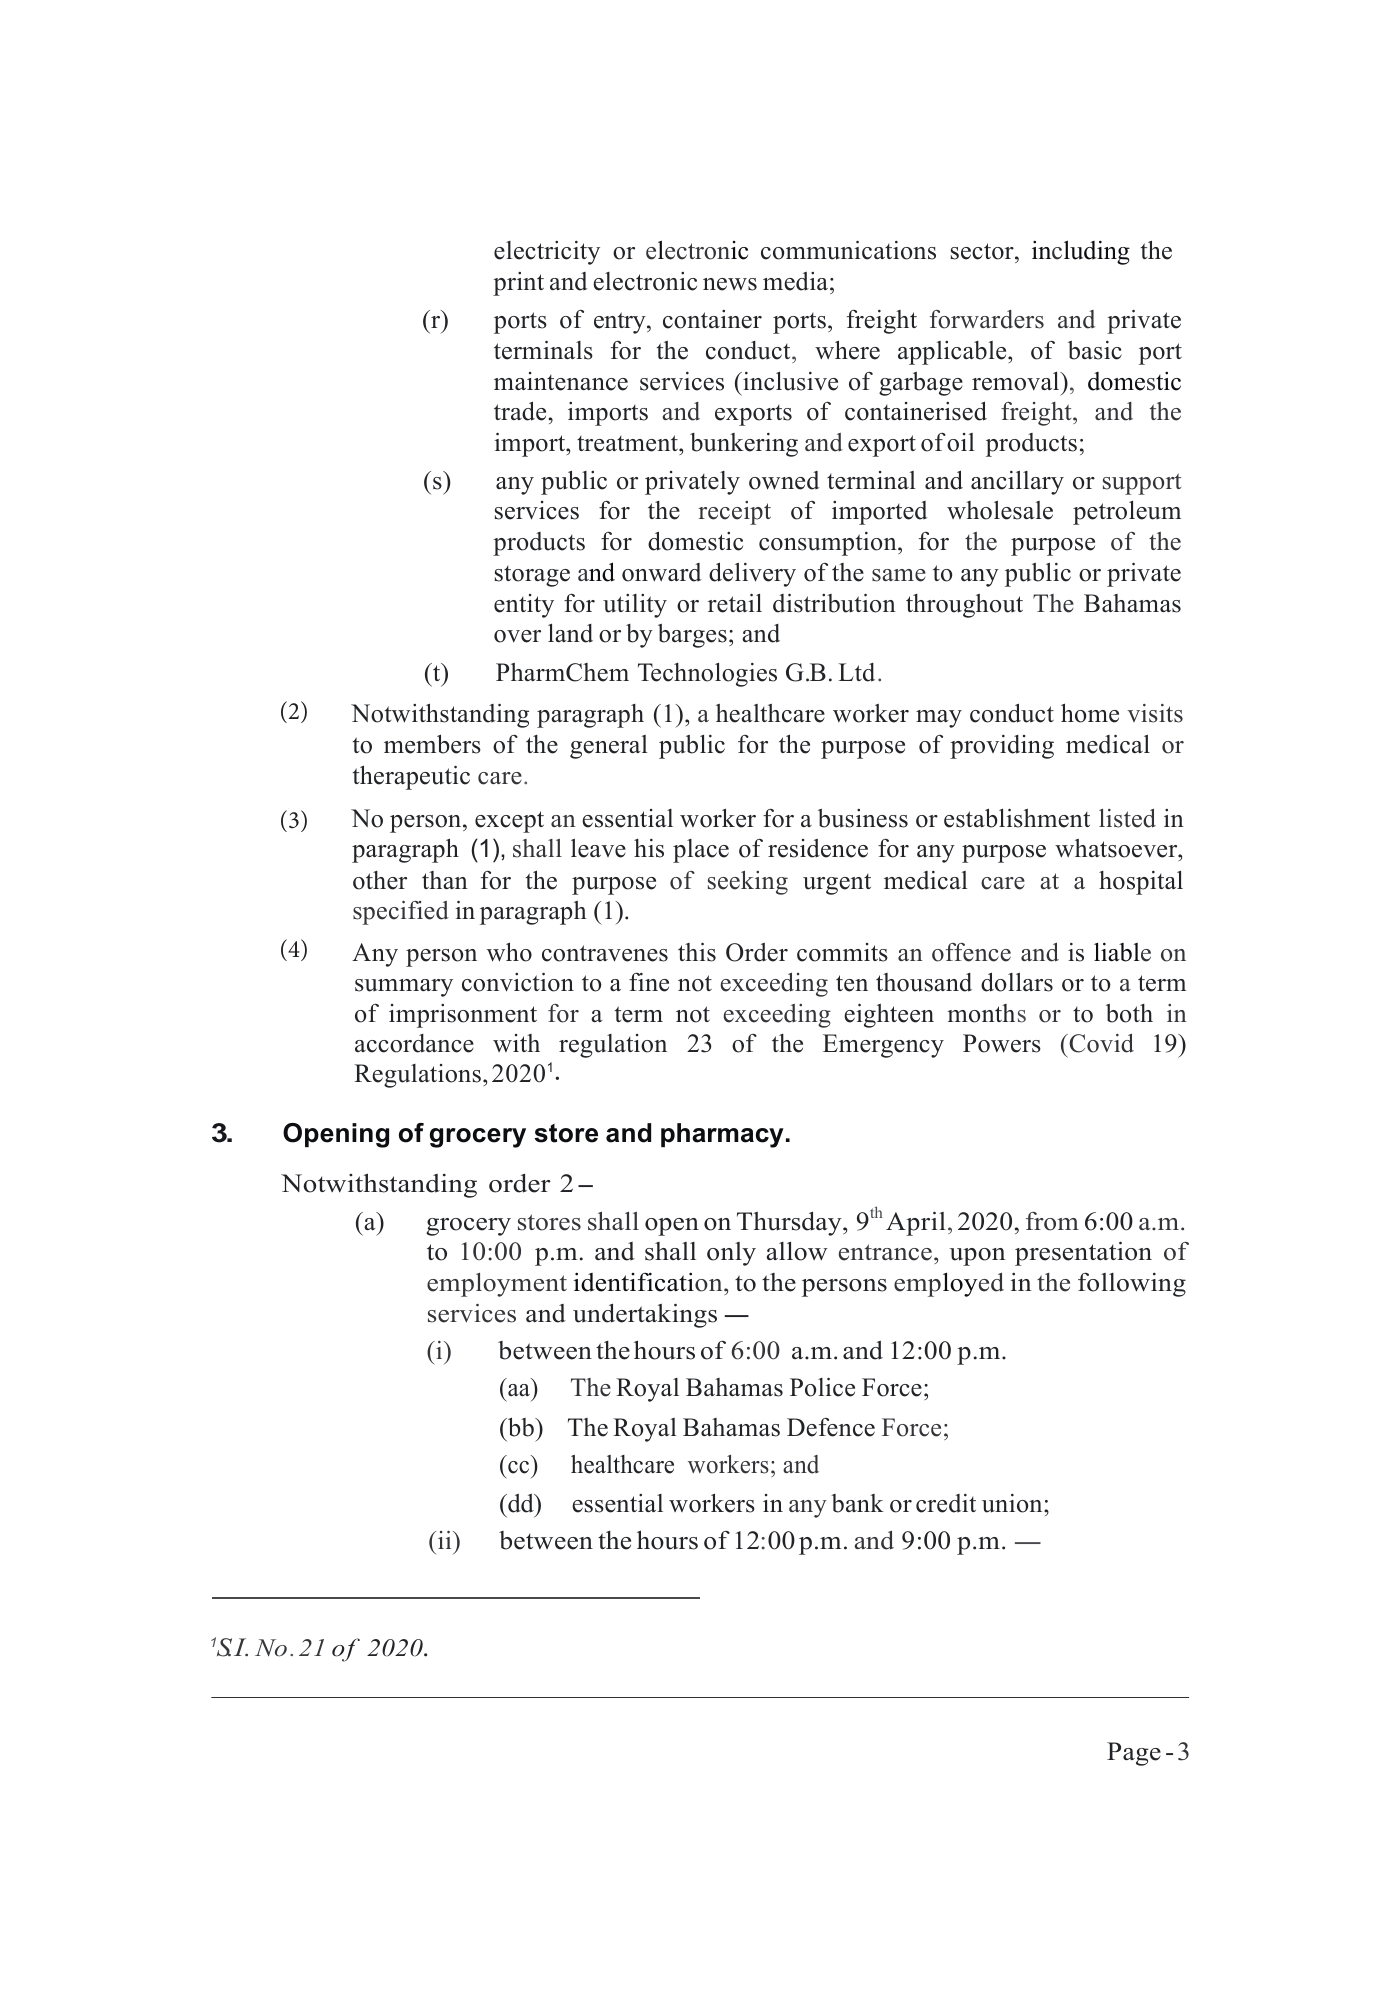 This screenshot has height=1996, width=1397. I want to click on bank, so click(857, 1503).
